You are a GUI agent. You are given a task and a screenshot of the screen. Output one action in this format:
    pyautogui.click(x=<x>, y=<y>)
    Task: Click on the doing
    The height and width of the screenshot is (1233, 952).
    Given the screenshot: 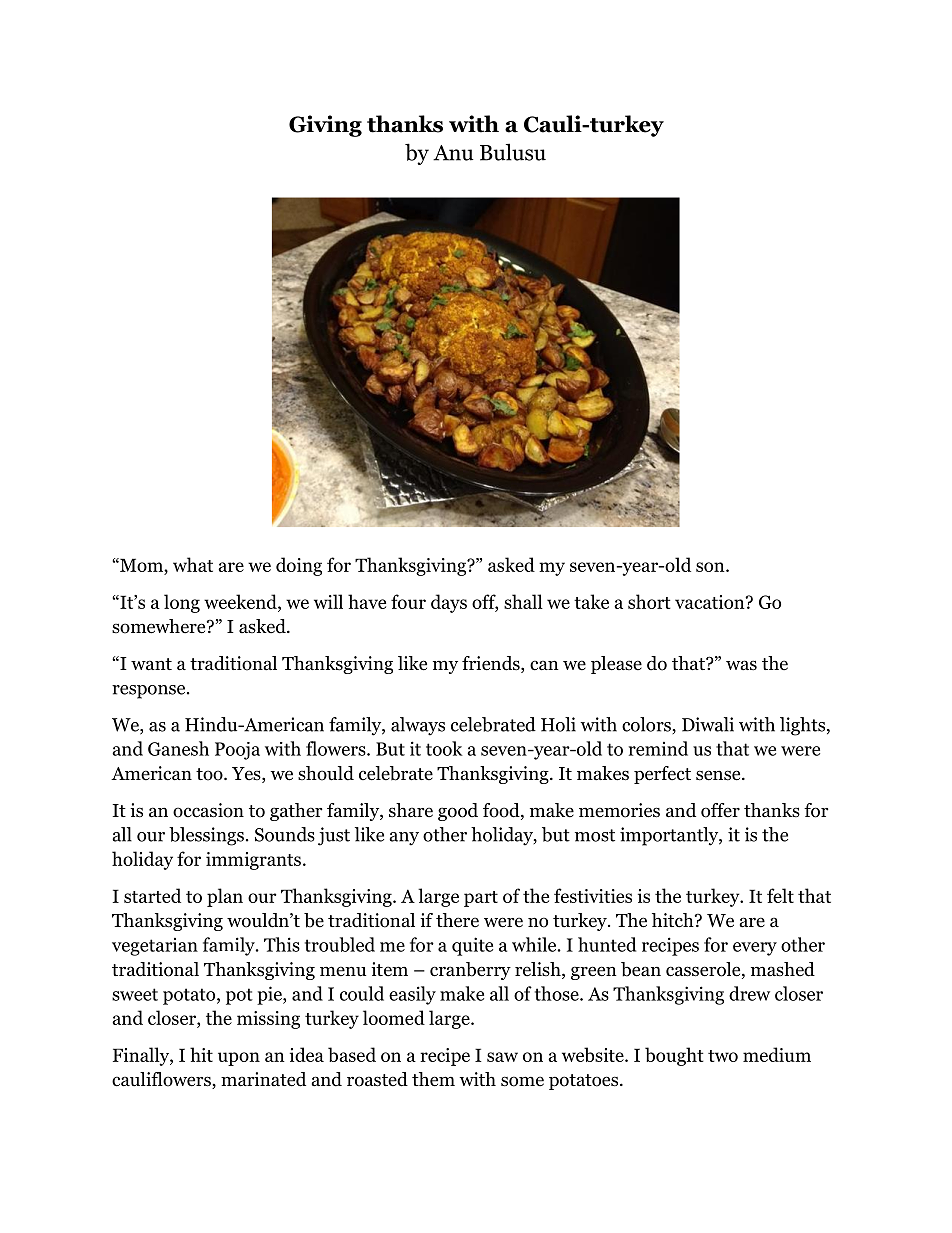 What is the action you would take?
    pyautogui.click(x=299, y=566)
